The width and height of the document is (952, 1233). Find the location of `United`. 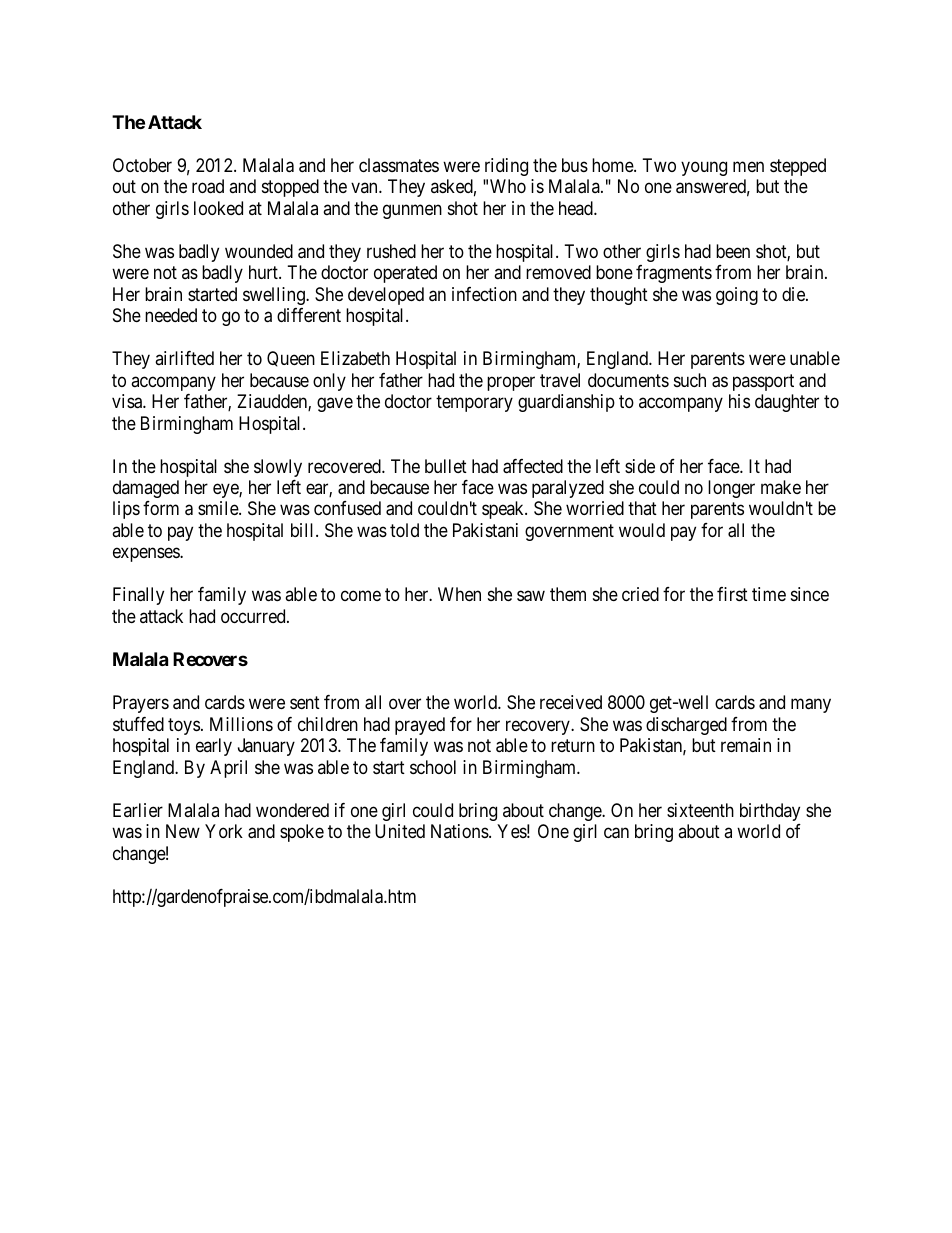

United is located at coordinates (400, 831).
